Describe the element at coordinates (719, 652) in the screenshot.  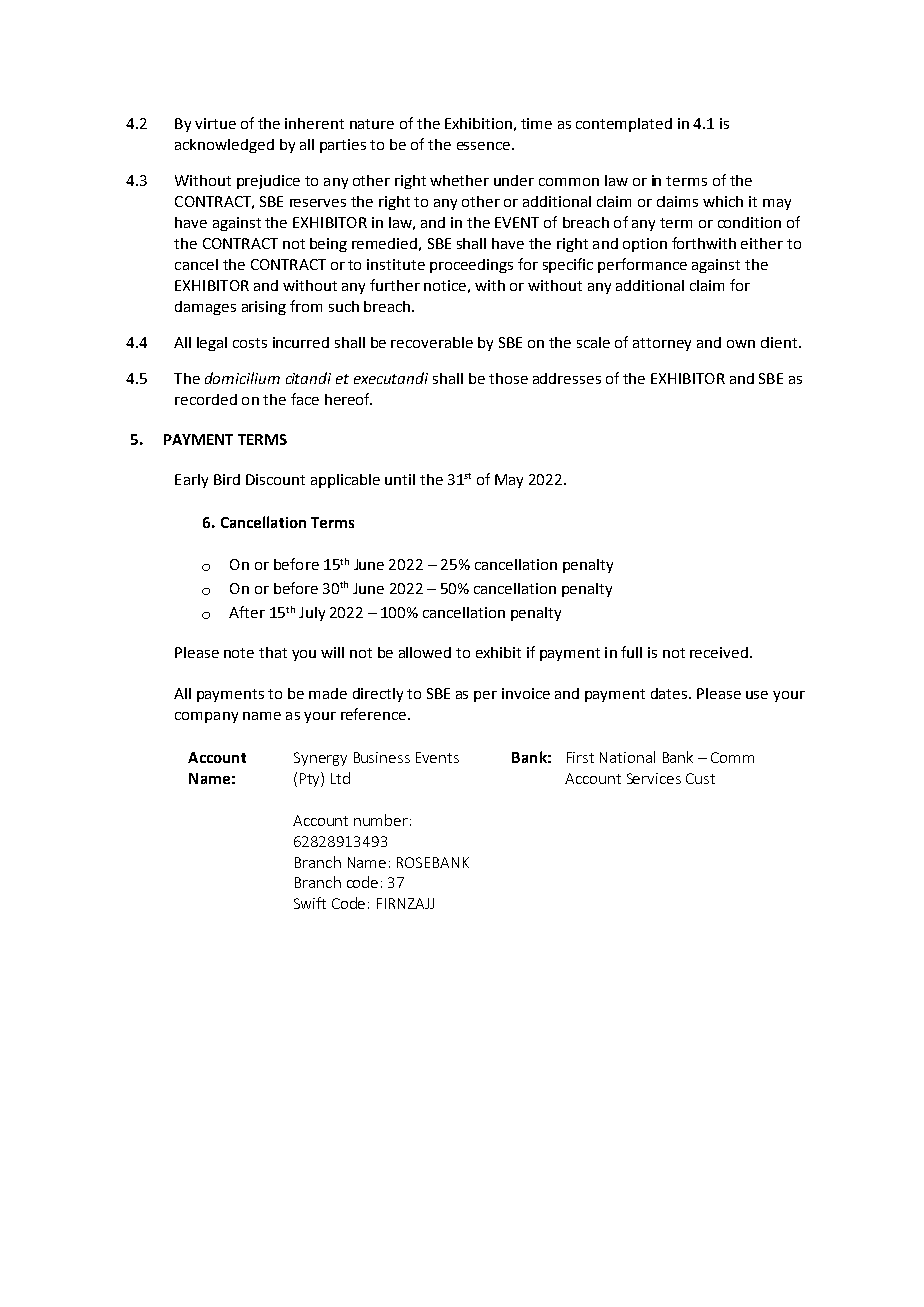
I see `received` at that location.
